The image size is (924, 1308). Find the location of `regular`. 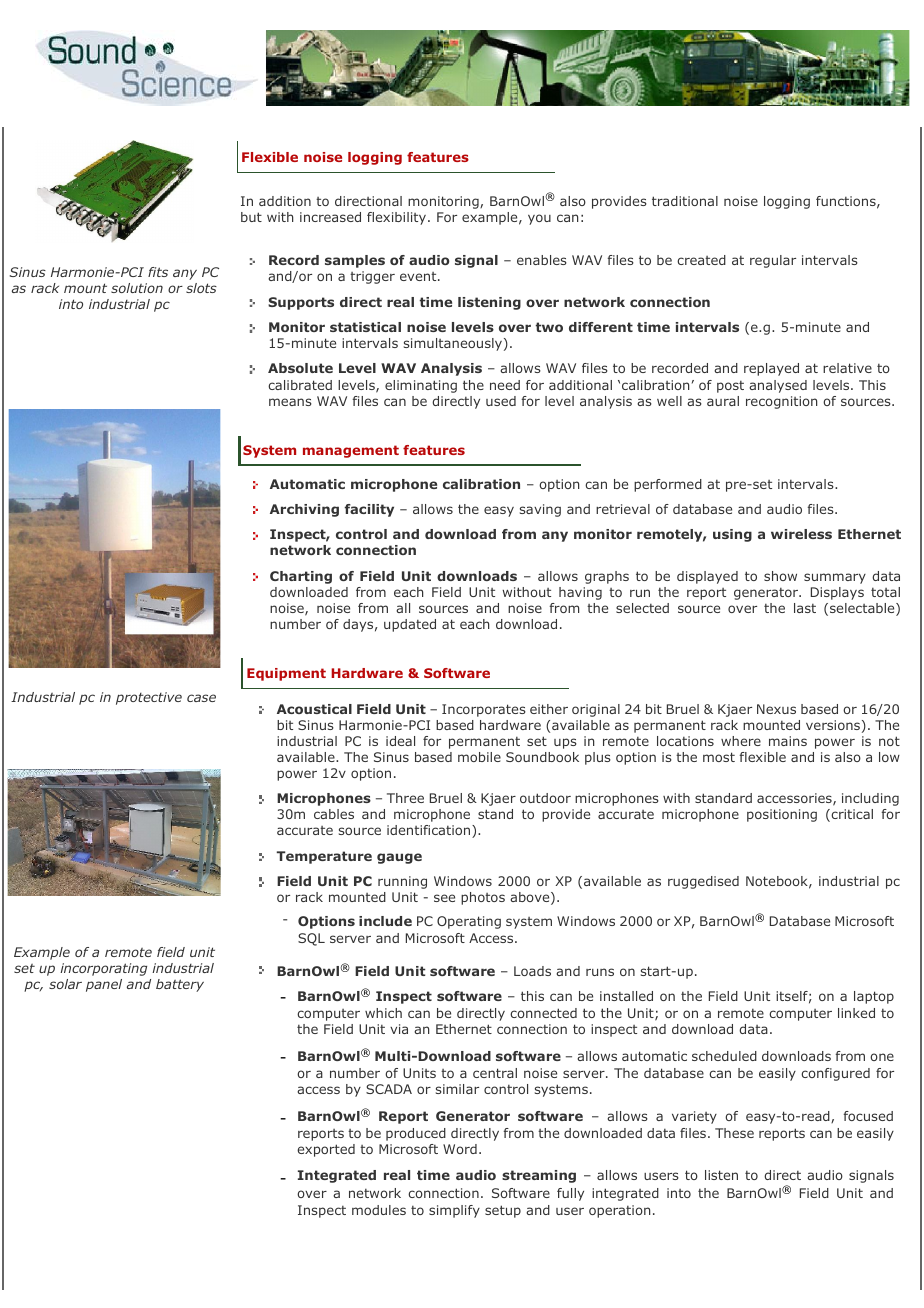

regular is located at coordinates (773, 261).
